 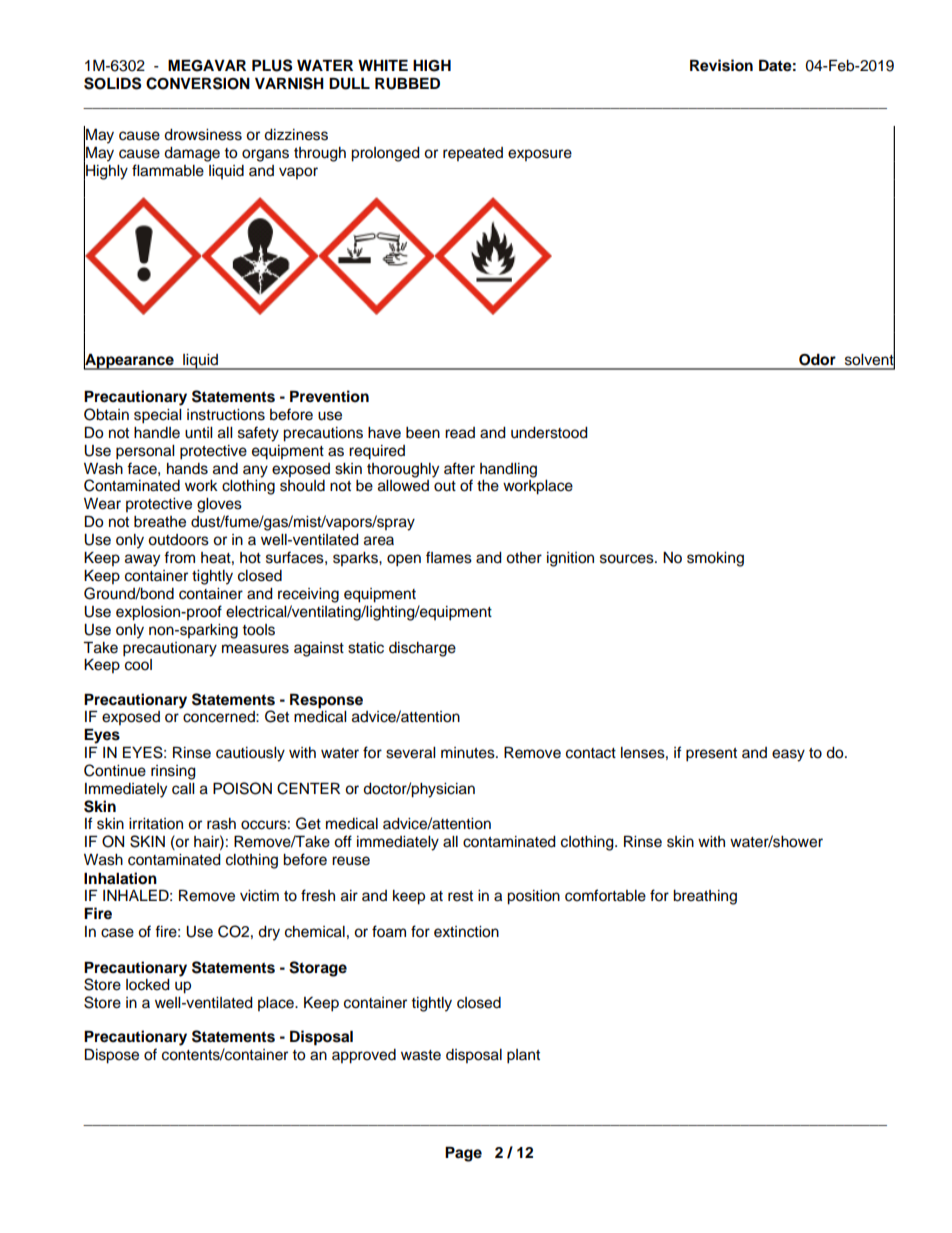 What do you see at coordinates (705, 897) in the document?
I see `breathing` at bounding box center [705, 897].
